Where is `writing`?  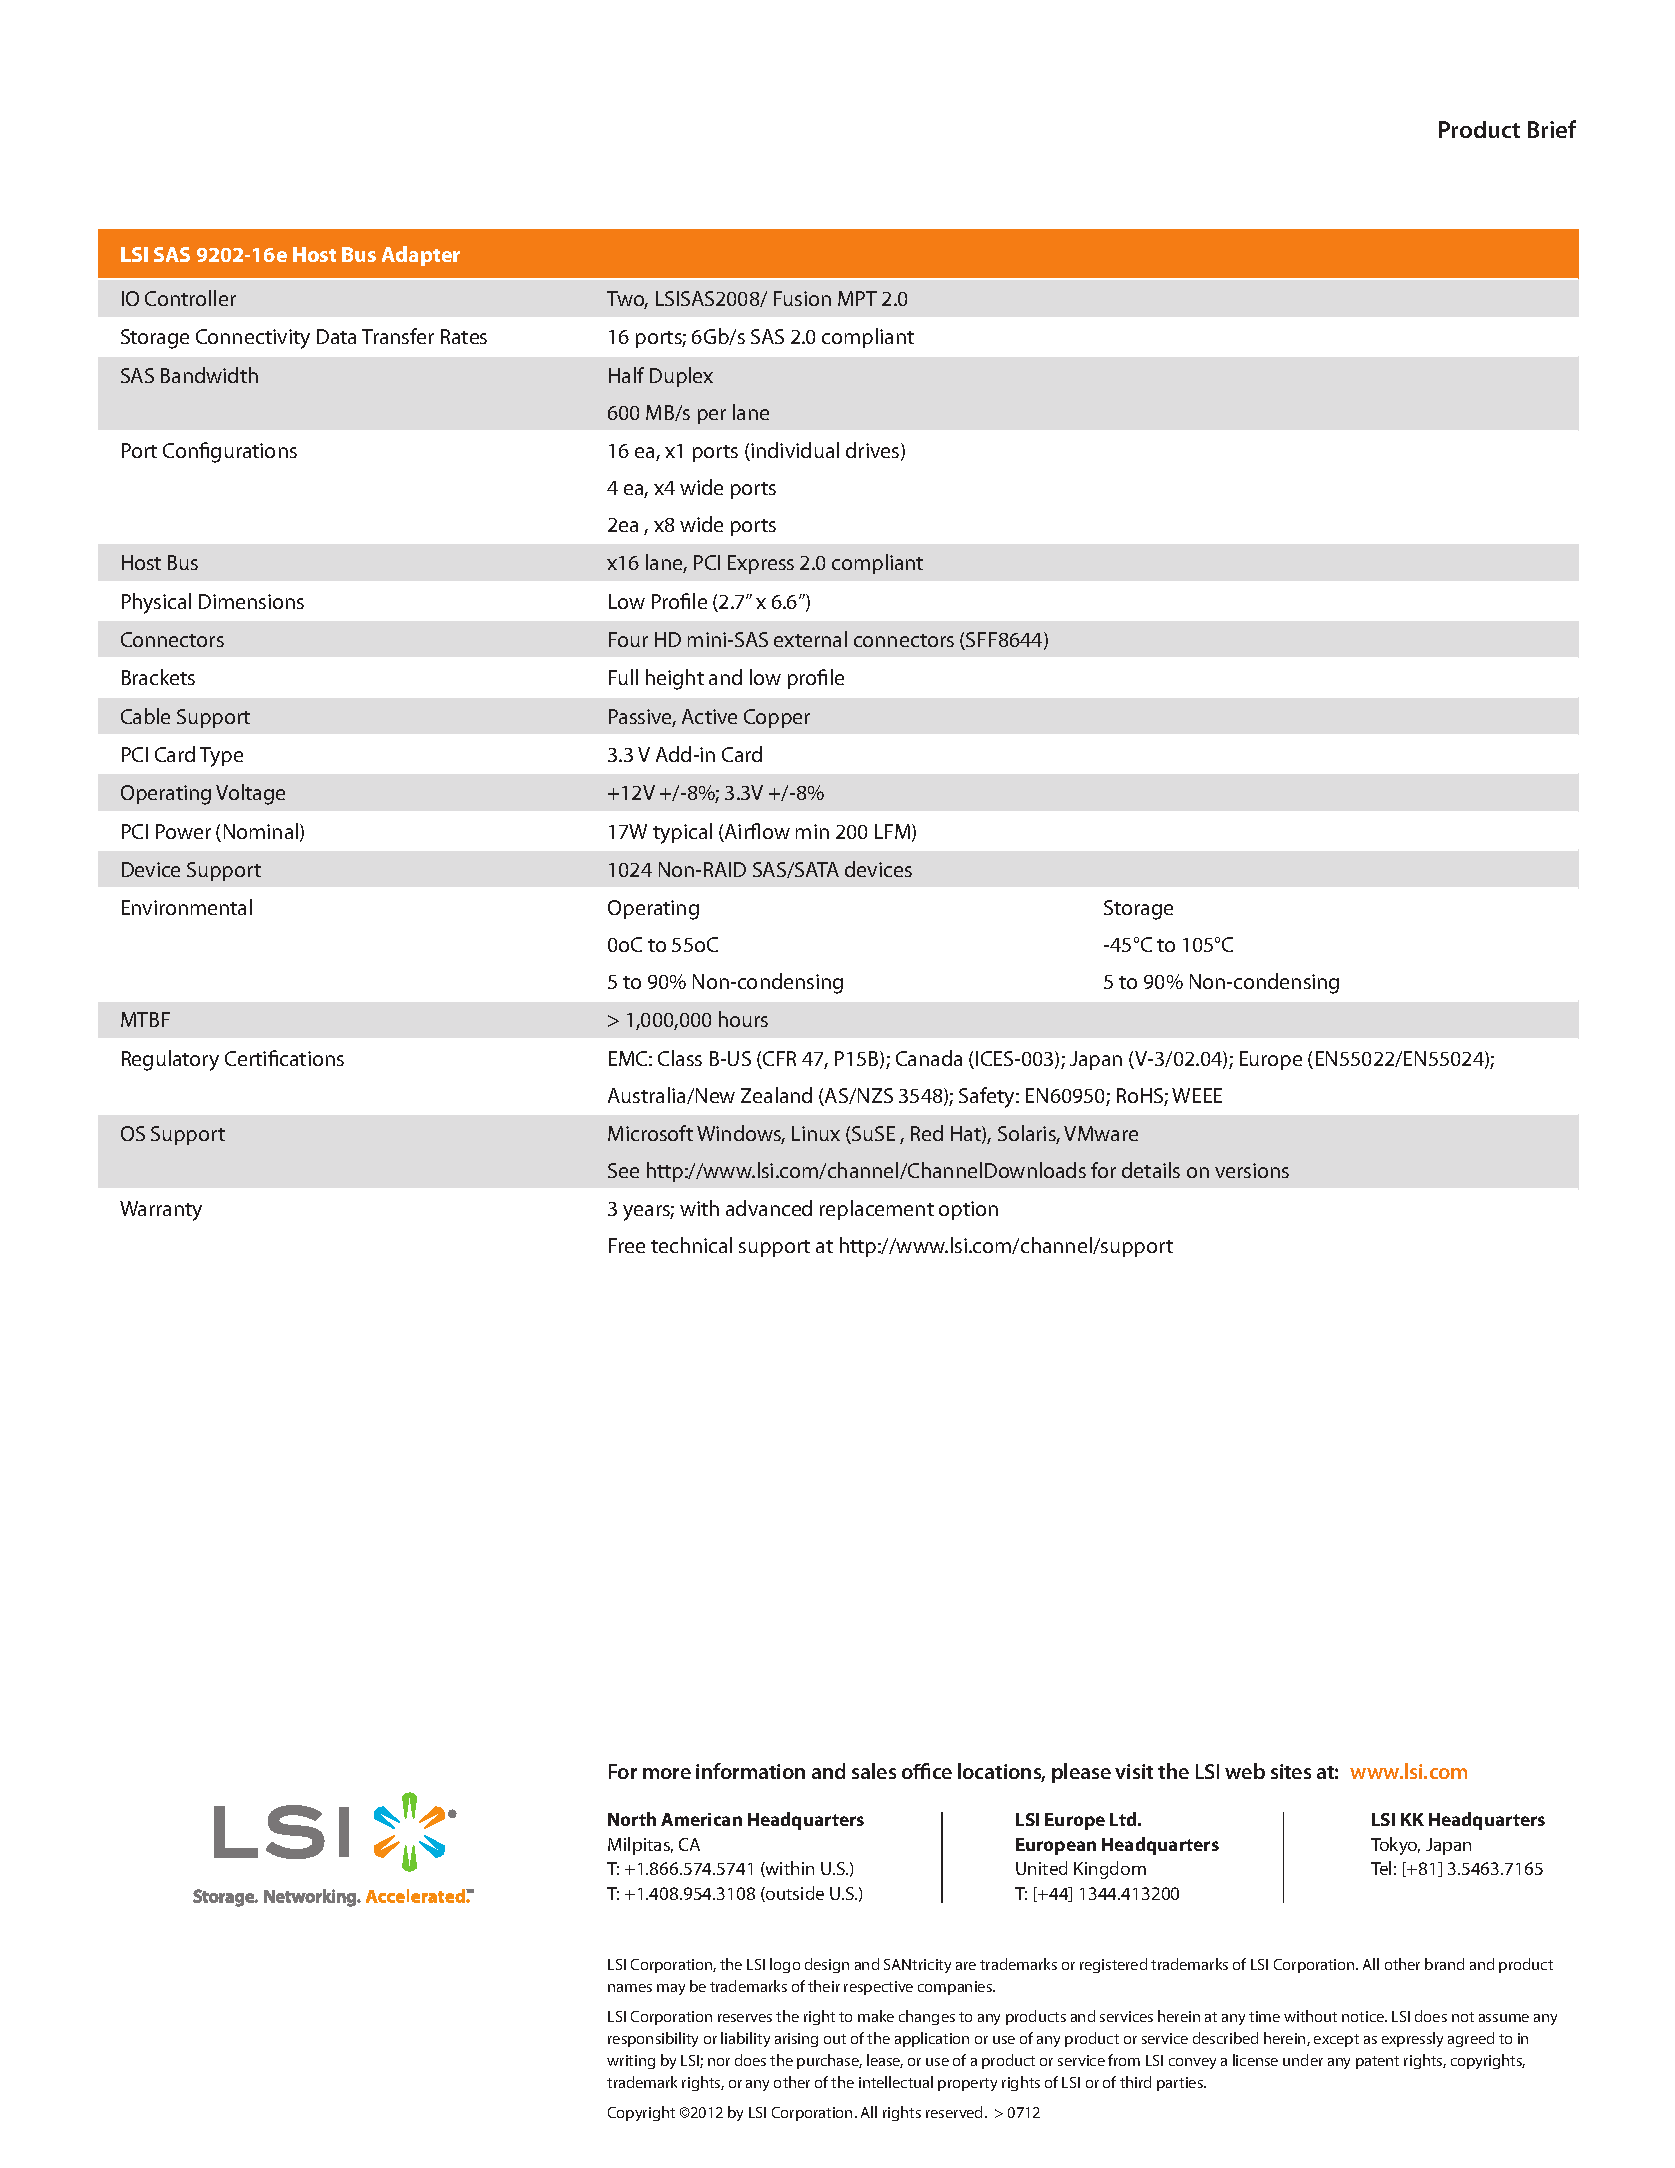 writing is located at coordinates (631, 2062).
